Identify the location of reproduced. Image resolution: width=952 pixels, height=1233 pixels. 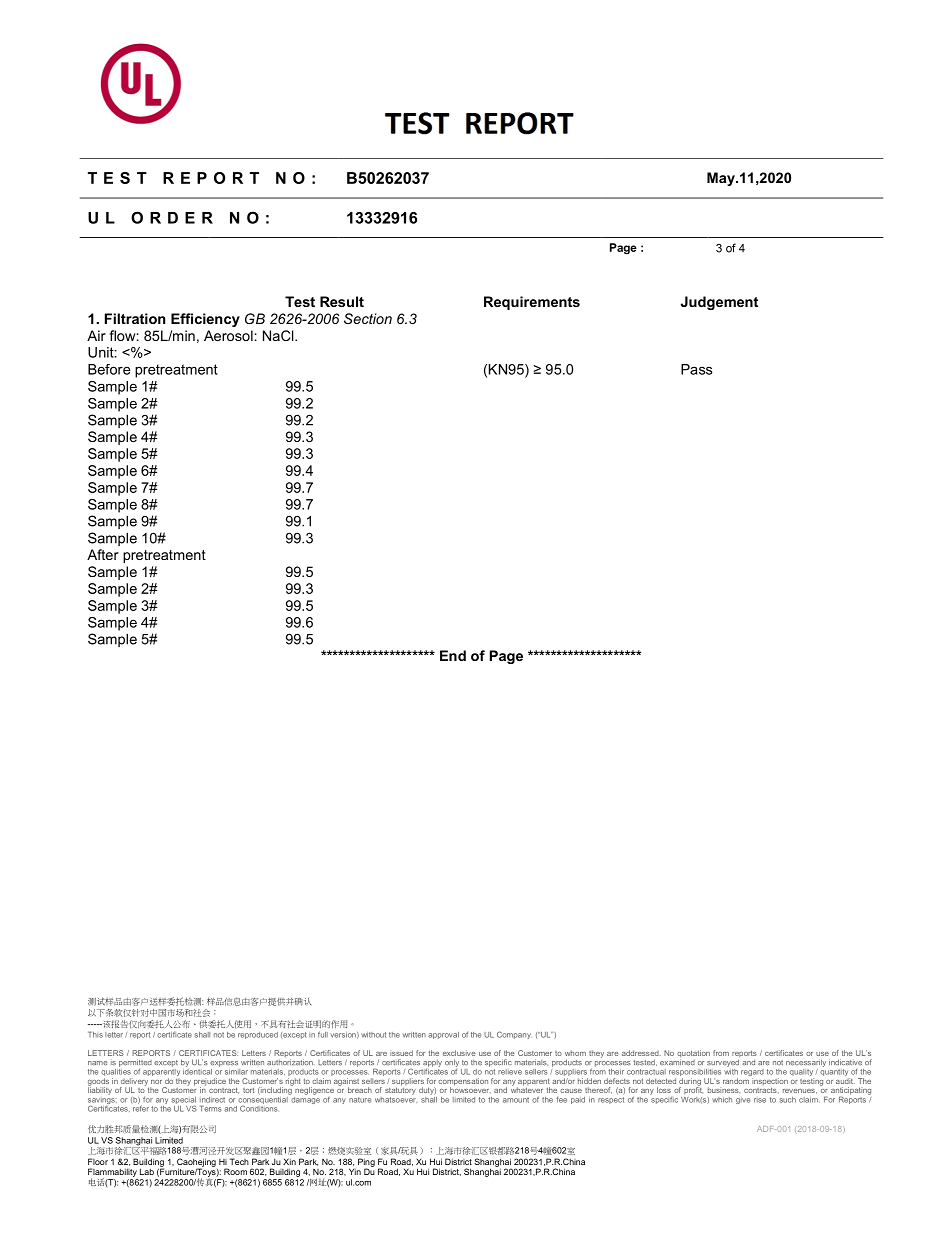
(258, 1035).
